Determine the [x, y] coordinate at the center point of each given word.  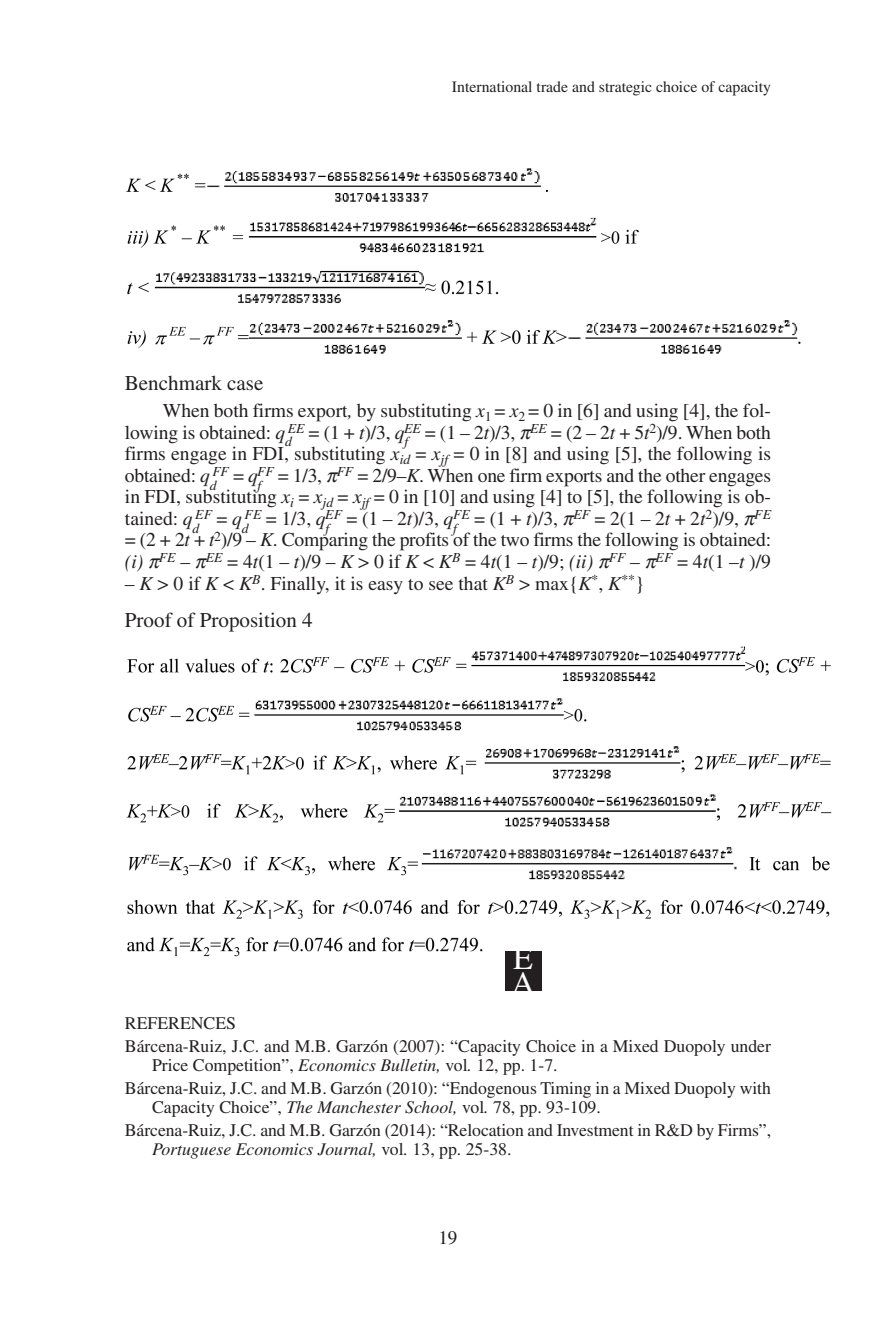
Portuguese [191, 1151]
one [491, 477]
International [492, 86]
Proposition [248, 622]
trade [552, 86]
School [430, 1108]
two [515, 540]
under [751, 1046]
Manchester [359, 1107]
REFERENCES [180, 1023]
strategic [625, 88]
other [685, 475]
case [245, 385]
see [441, 585]
